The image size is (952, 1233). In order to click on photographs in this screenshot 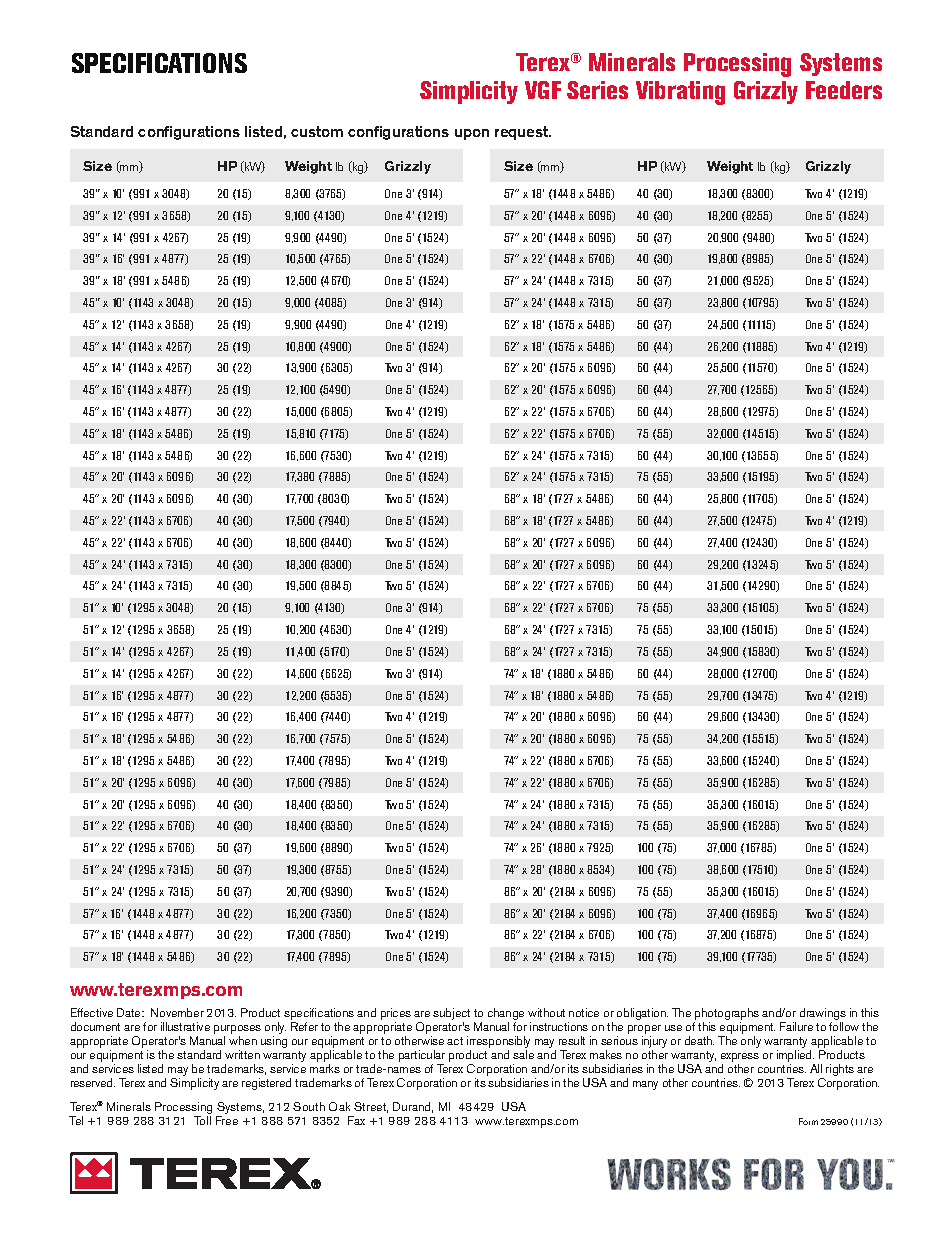, I will do `click(726, 1015)`.
